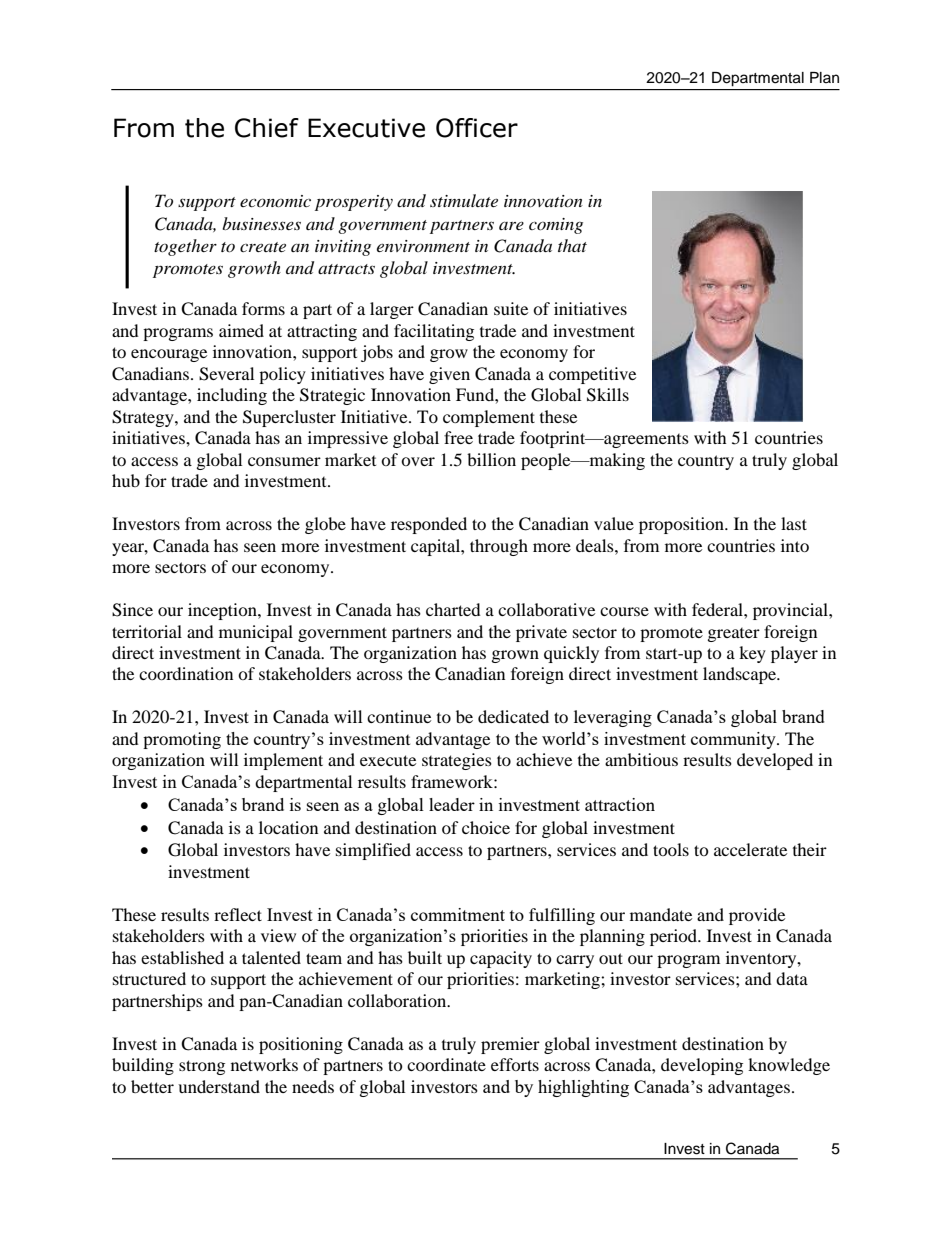  Describe the element at coordinates (491, 459) in the screenshot. I see `billion` at that location.
